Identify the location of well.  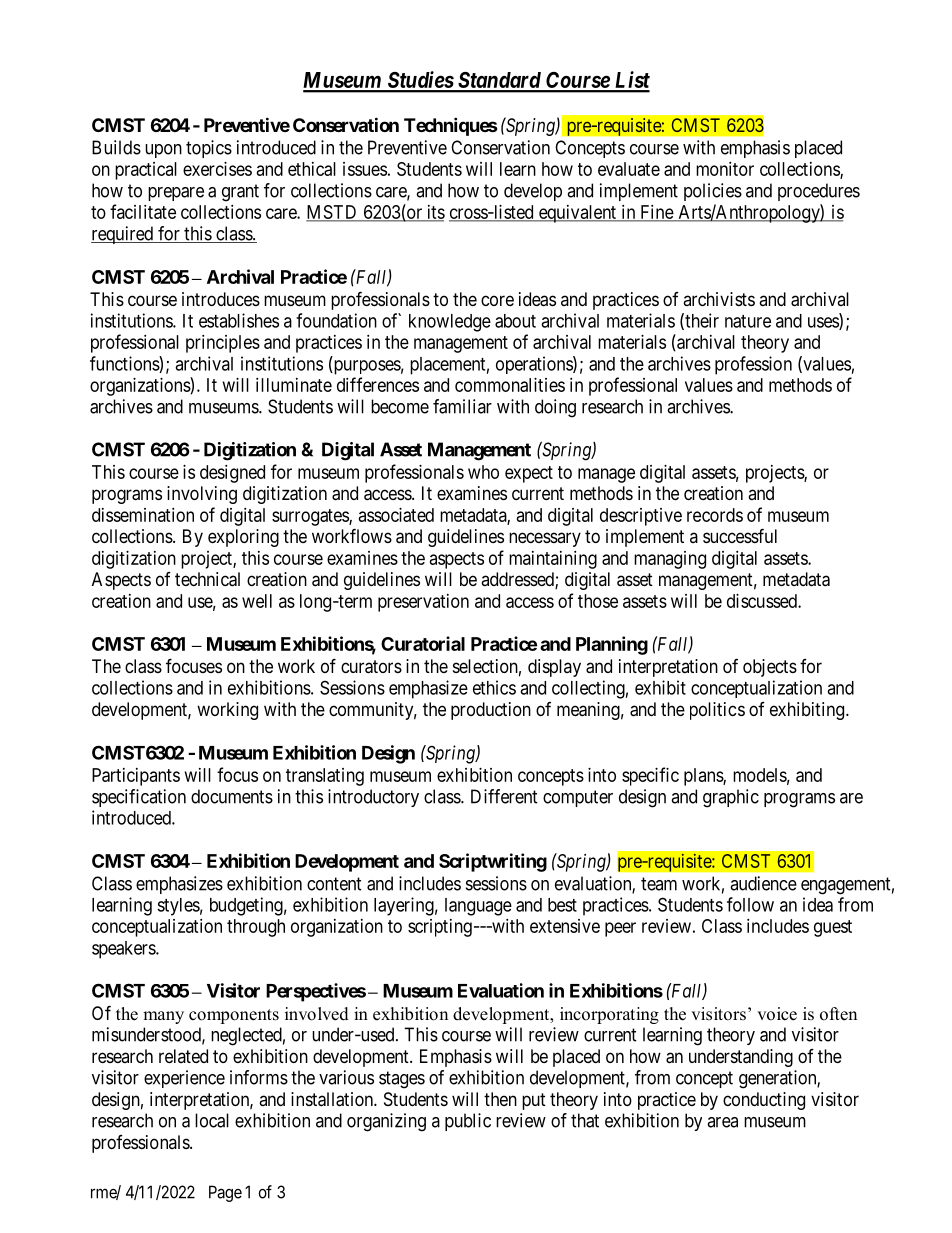
(257, 601).
